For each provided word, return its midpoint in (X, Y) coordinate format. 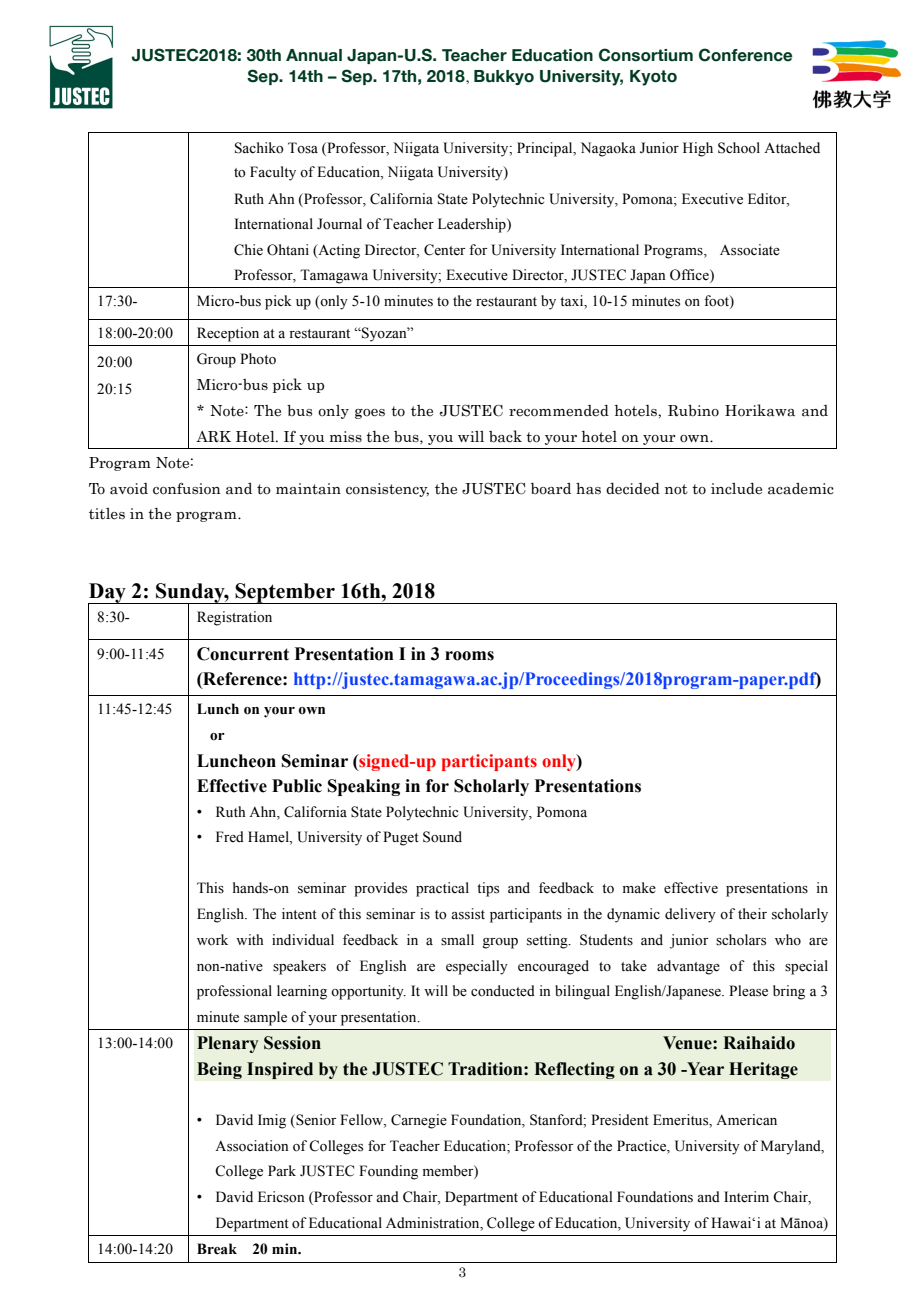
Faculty (273, 173)
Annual (314, 55)
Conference (746, 55)
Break (217, 1249)
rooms (469, 656)
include (736, 489)
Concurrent (243, 654)
